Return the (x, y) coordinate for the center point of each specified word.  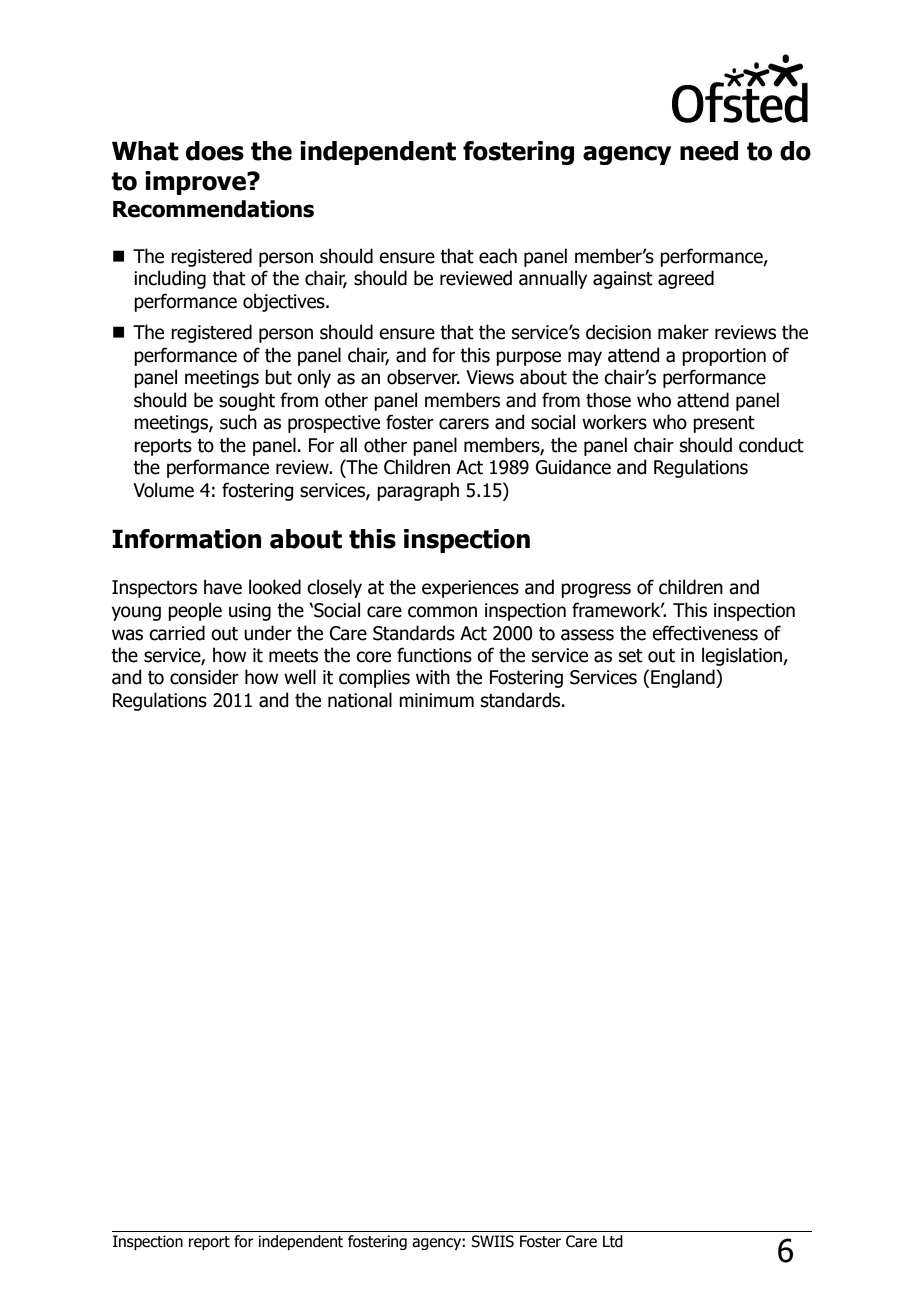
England (683, 678)
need (709, 151)
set (631, 656)
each (498, 256)
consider (204, 677)
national (360, 700)
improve (196, 183)
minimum (436, 700)
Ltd (613, 1241)
